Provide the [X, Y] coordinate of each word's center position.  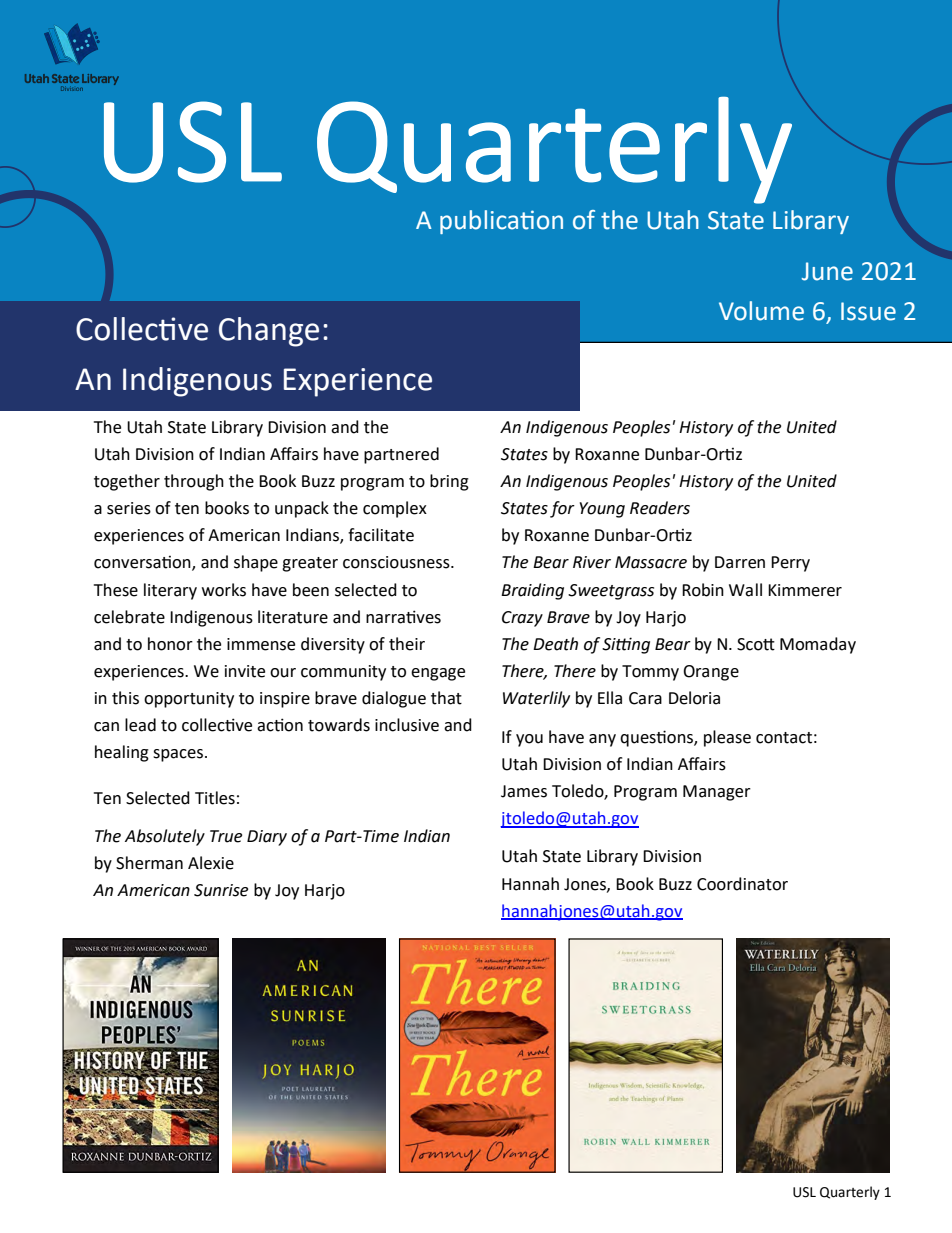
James [524, 791]
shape [256, 563]
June [827, 271]
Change [269, 332]
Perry [790, 564]
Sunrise [221, 890]
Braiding [532, 591]
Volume [761, 311]
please [727, 738]
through [194, 482]
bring [449, 482]
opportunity [189, 700]
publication [501, 222]
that [446, 698]
